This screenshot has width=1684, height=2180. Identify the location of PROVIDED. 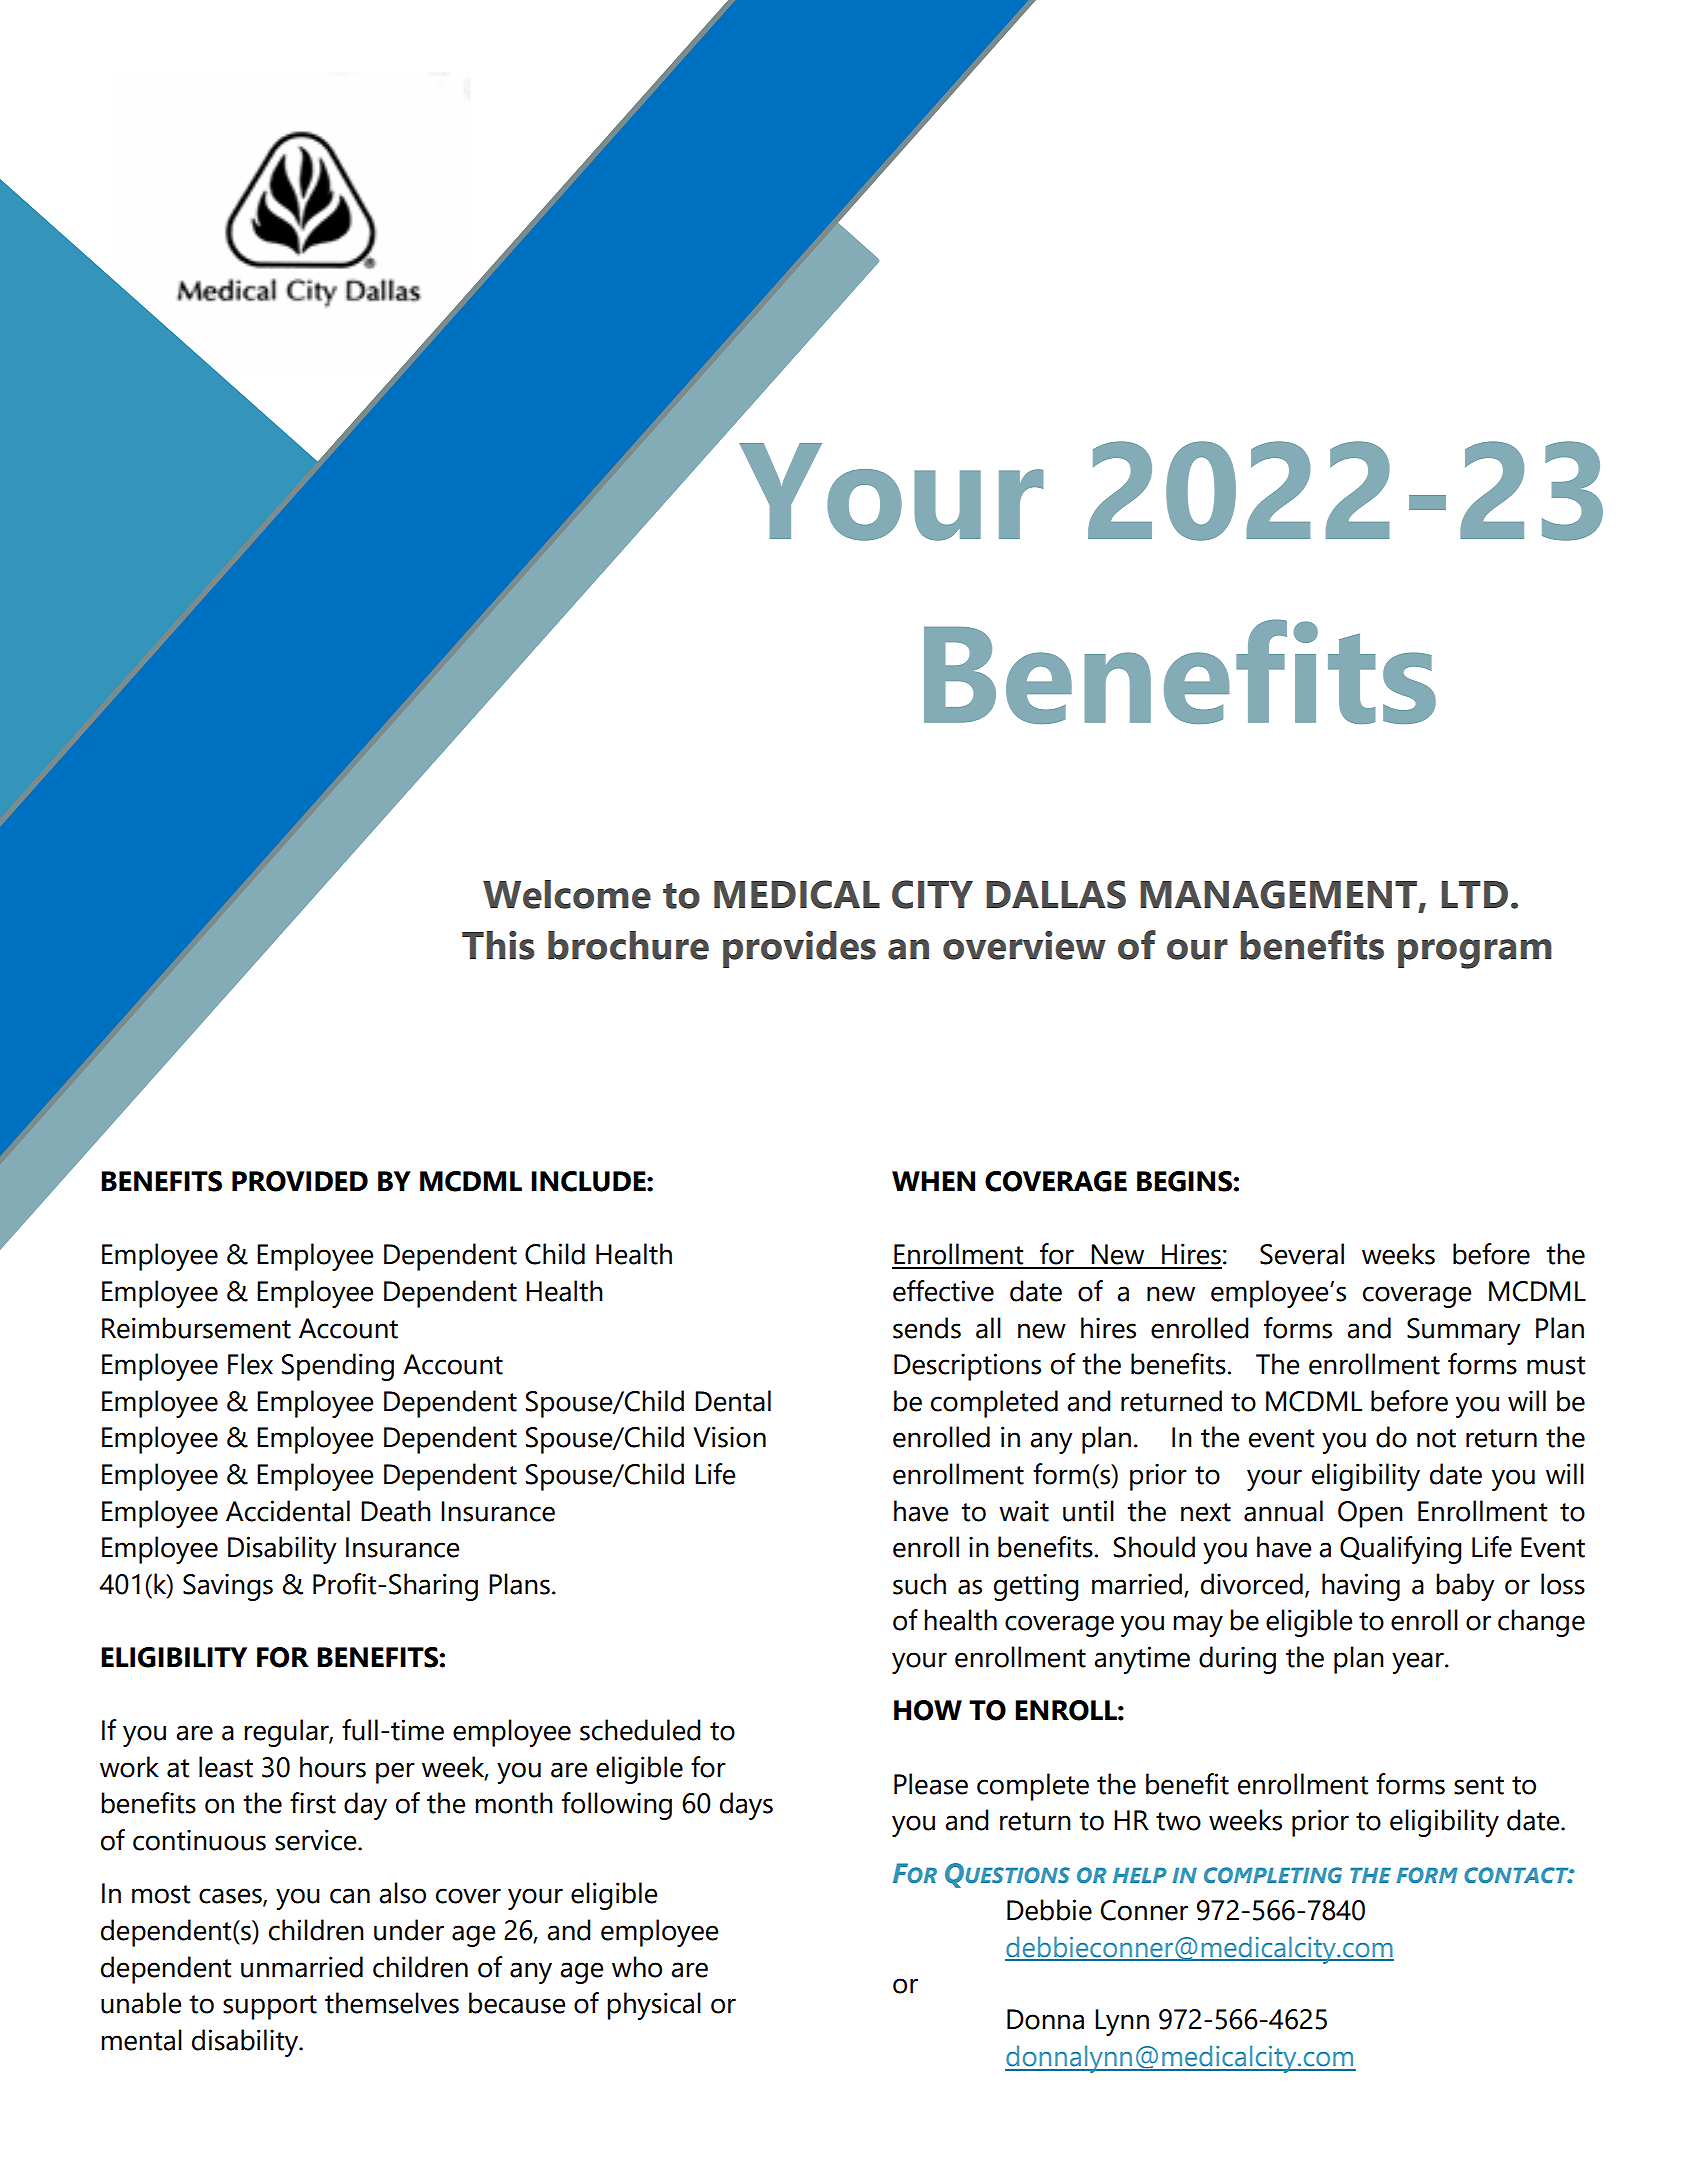
(300, 1181).
